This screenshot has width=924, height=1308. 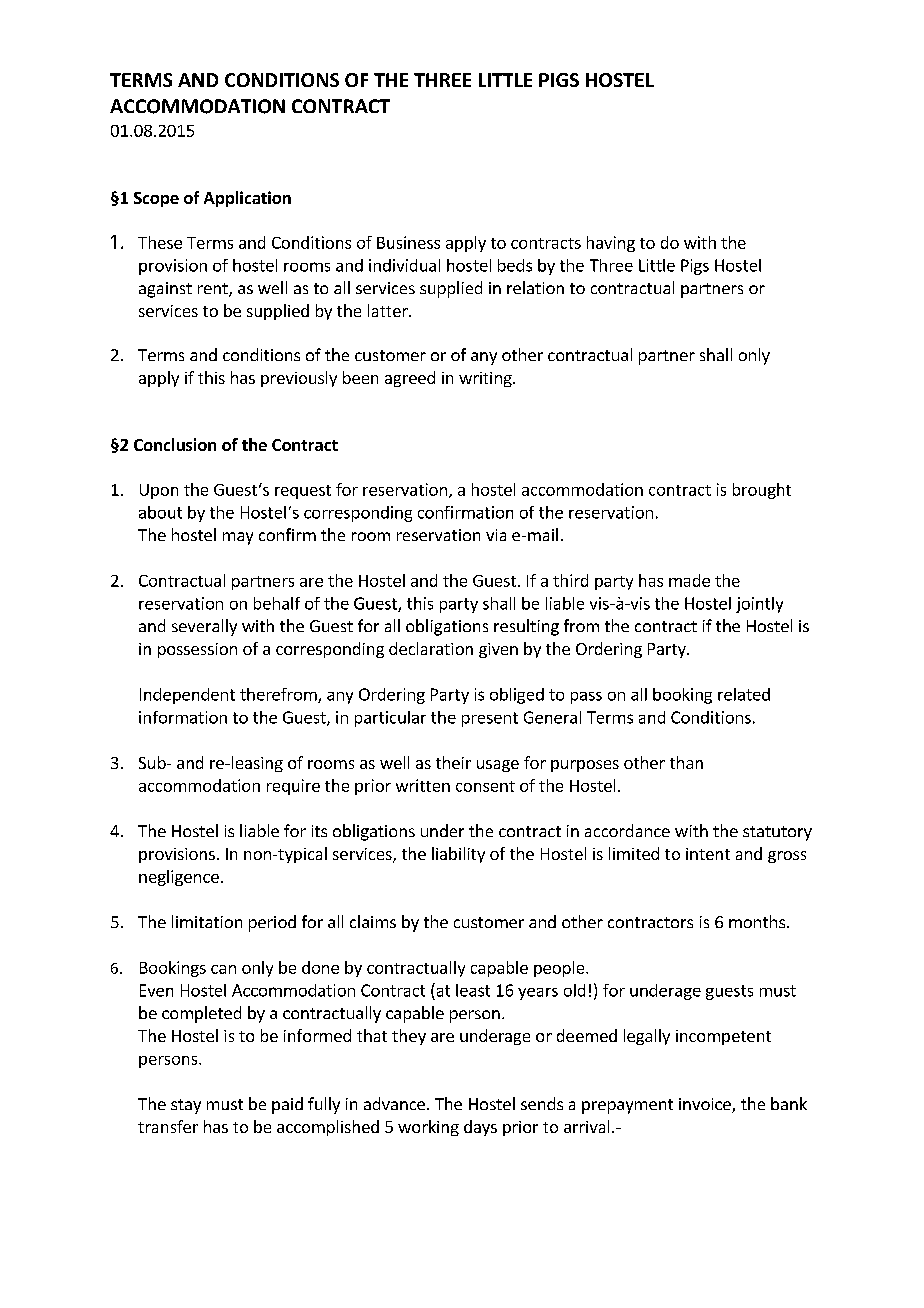 What do you see at coordinates (611, 244) in the screenshot?
I see `having` at bounding box center [611, 244].
